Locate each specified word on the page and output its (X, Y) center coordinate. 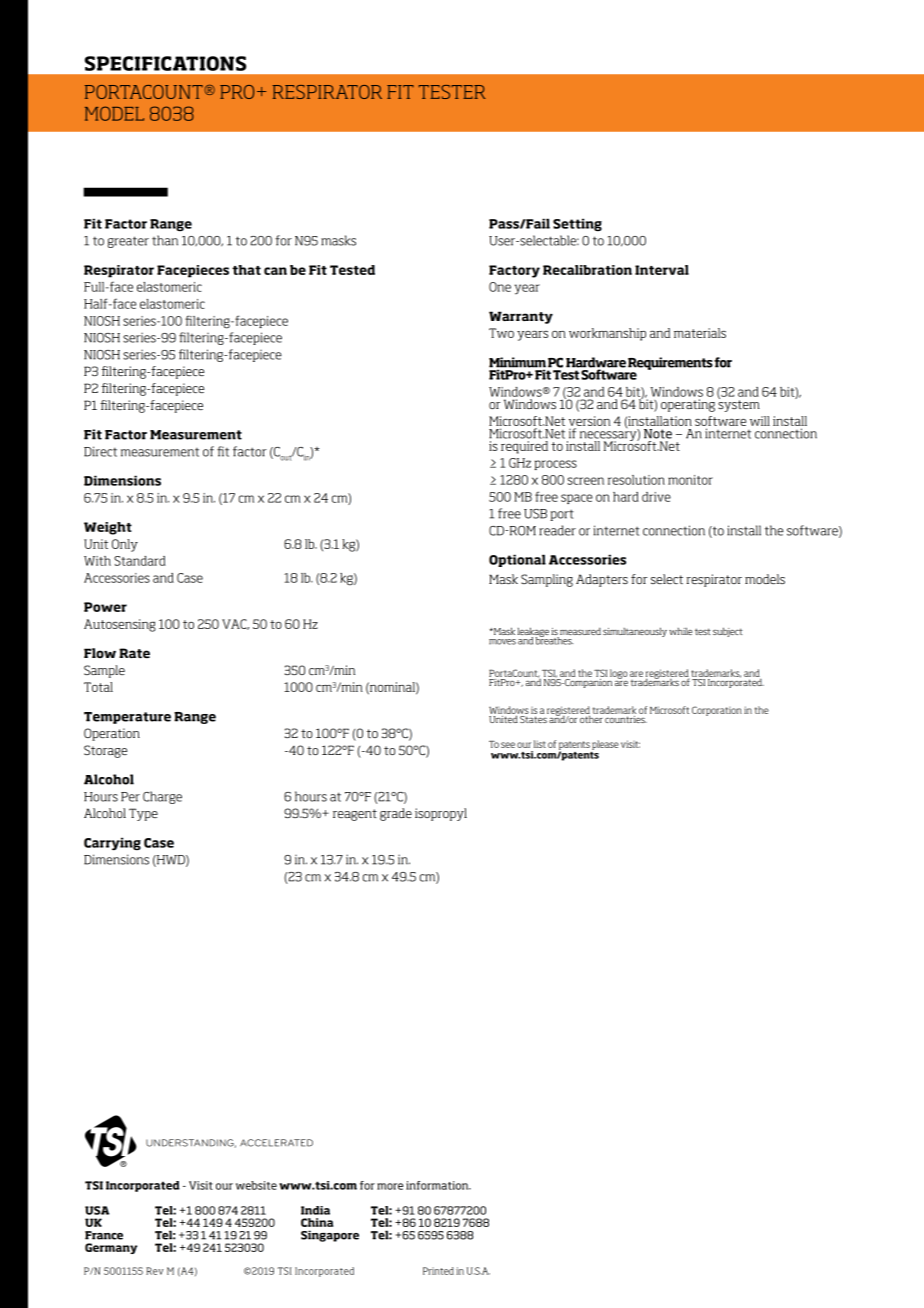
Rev (155, 1271)
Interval (662, 270)
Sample (104, 671)
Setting (577, 224)
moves (502, 642)
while (680, 631)
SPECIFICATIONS (166, 63)
